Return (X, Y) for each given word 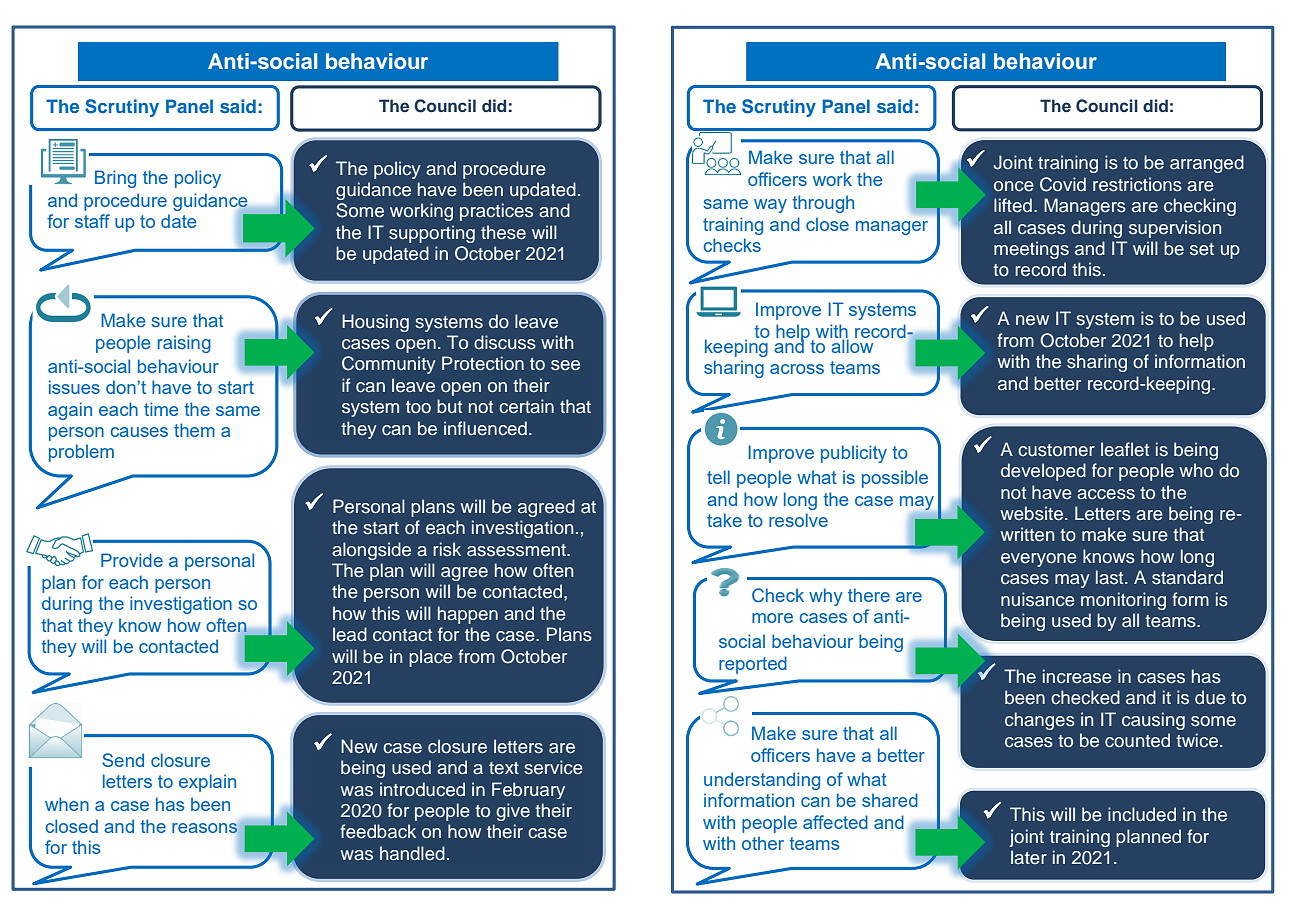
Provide (132, 560)
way (770, 206)
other (763, 843)
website (1033, 513)
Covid (1063, 184)
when (67, 804)
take (724, 520)
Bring (115, 179)
